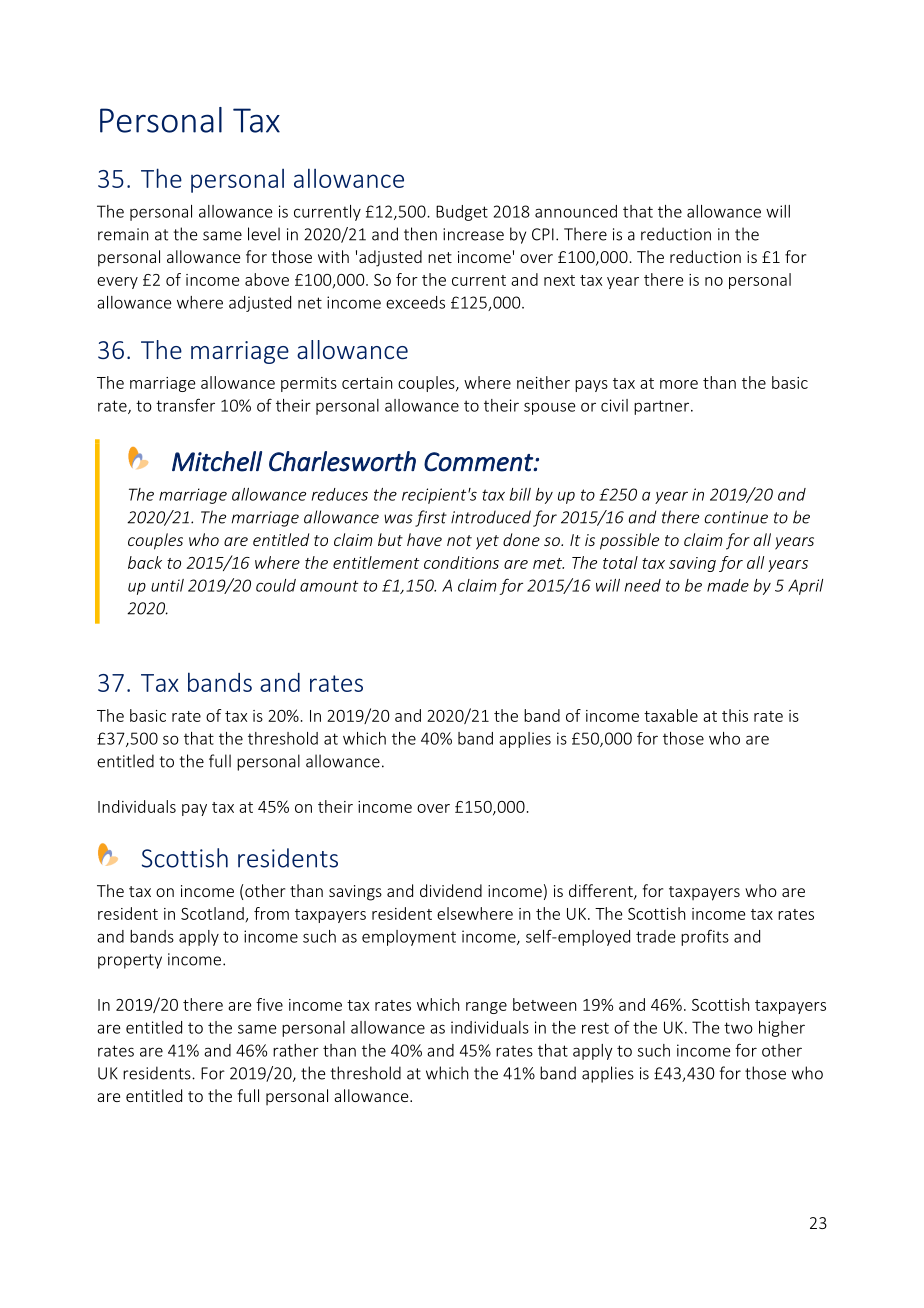 Image resolution: width=924 pixels, height=1308 pixels. I want to click on level, so click(264, 234).
